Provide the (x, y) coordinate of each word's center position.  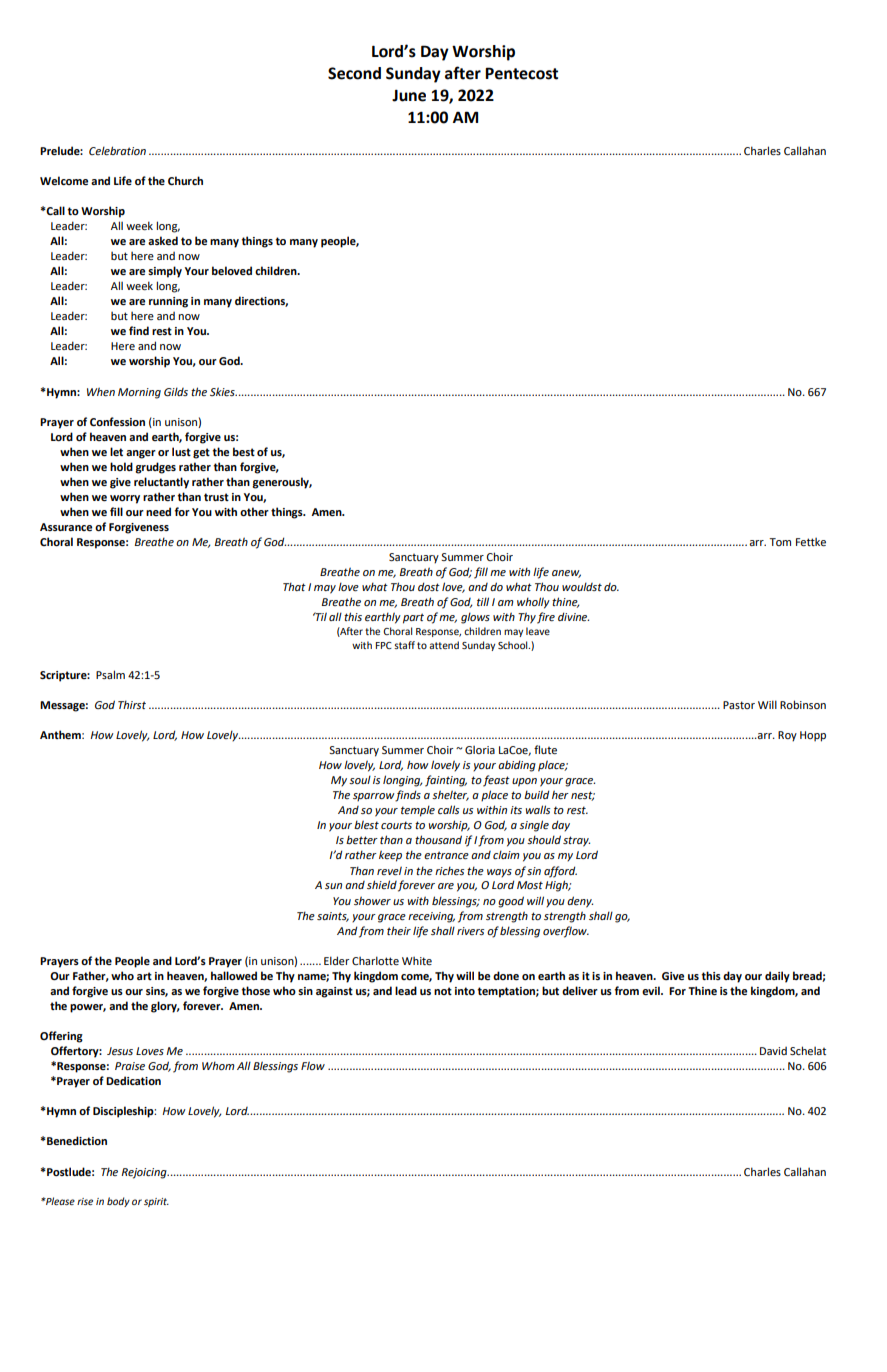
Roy (787, 736)
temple (418, 811)
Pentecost (521, 73)
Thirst (132, 704)
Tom (780, 542)
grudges (155, 468)
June (409, 96)
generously (282, 483)
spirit (156, 1202)
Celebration (117, 151)
